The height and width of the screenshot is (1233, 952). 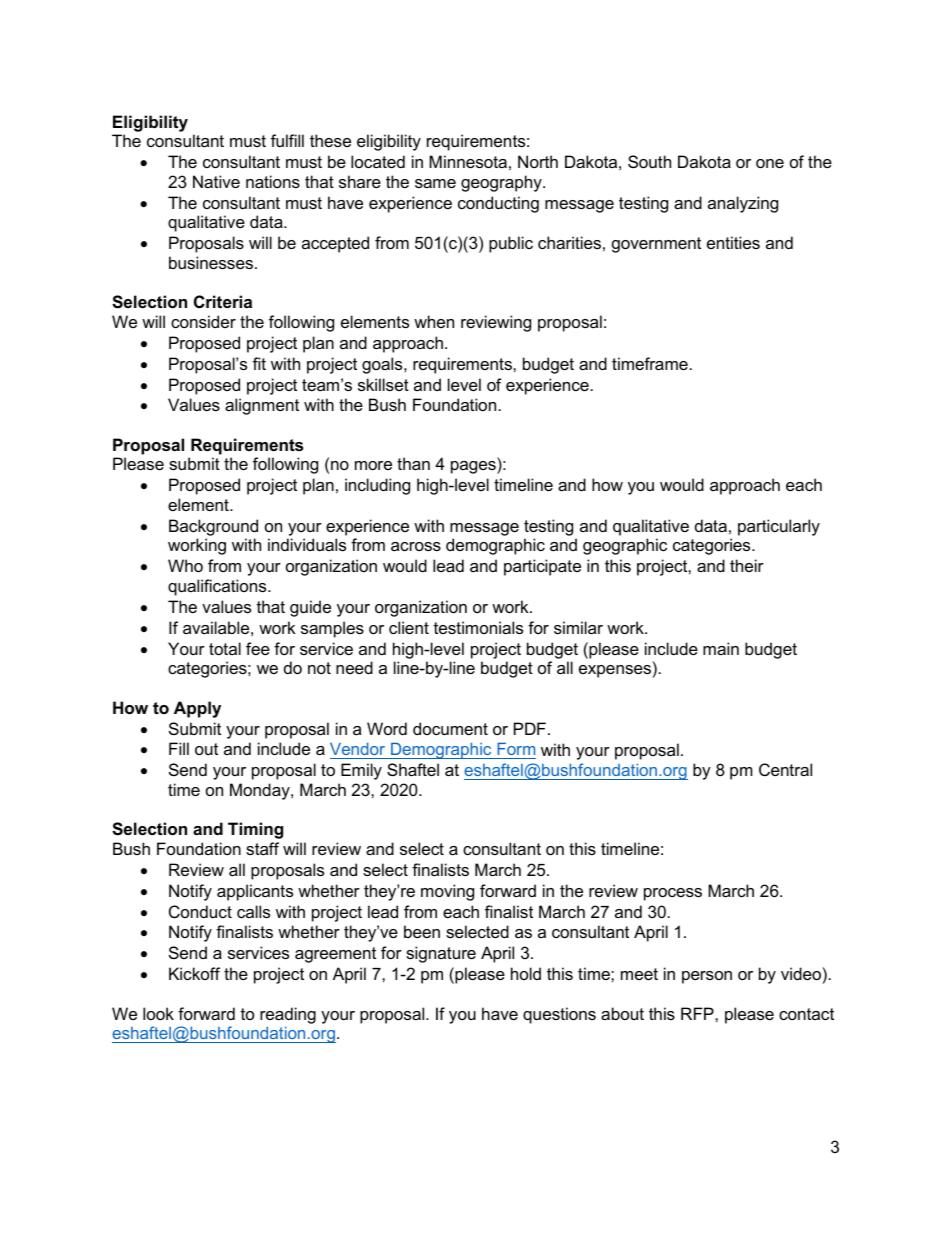 What do you see at coordinates (770, 163) in the screenshot?
I see `one` at bounding box center [770, 163].
